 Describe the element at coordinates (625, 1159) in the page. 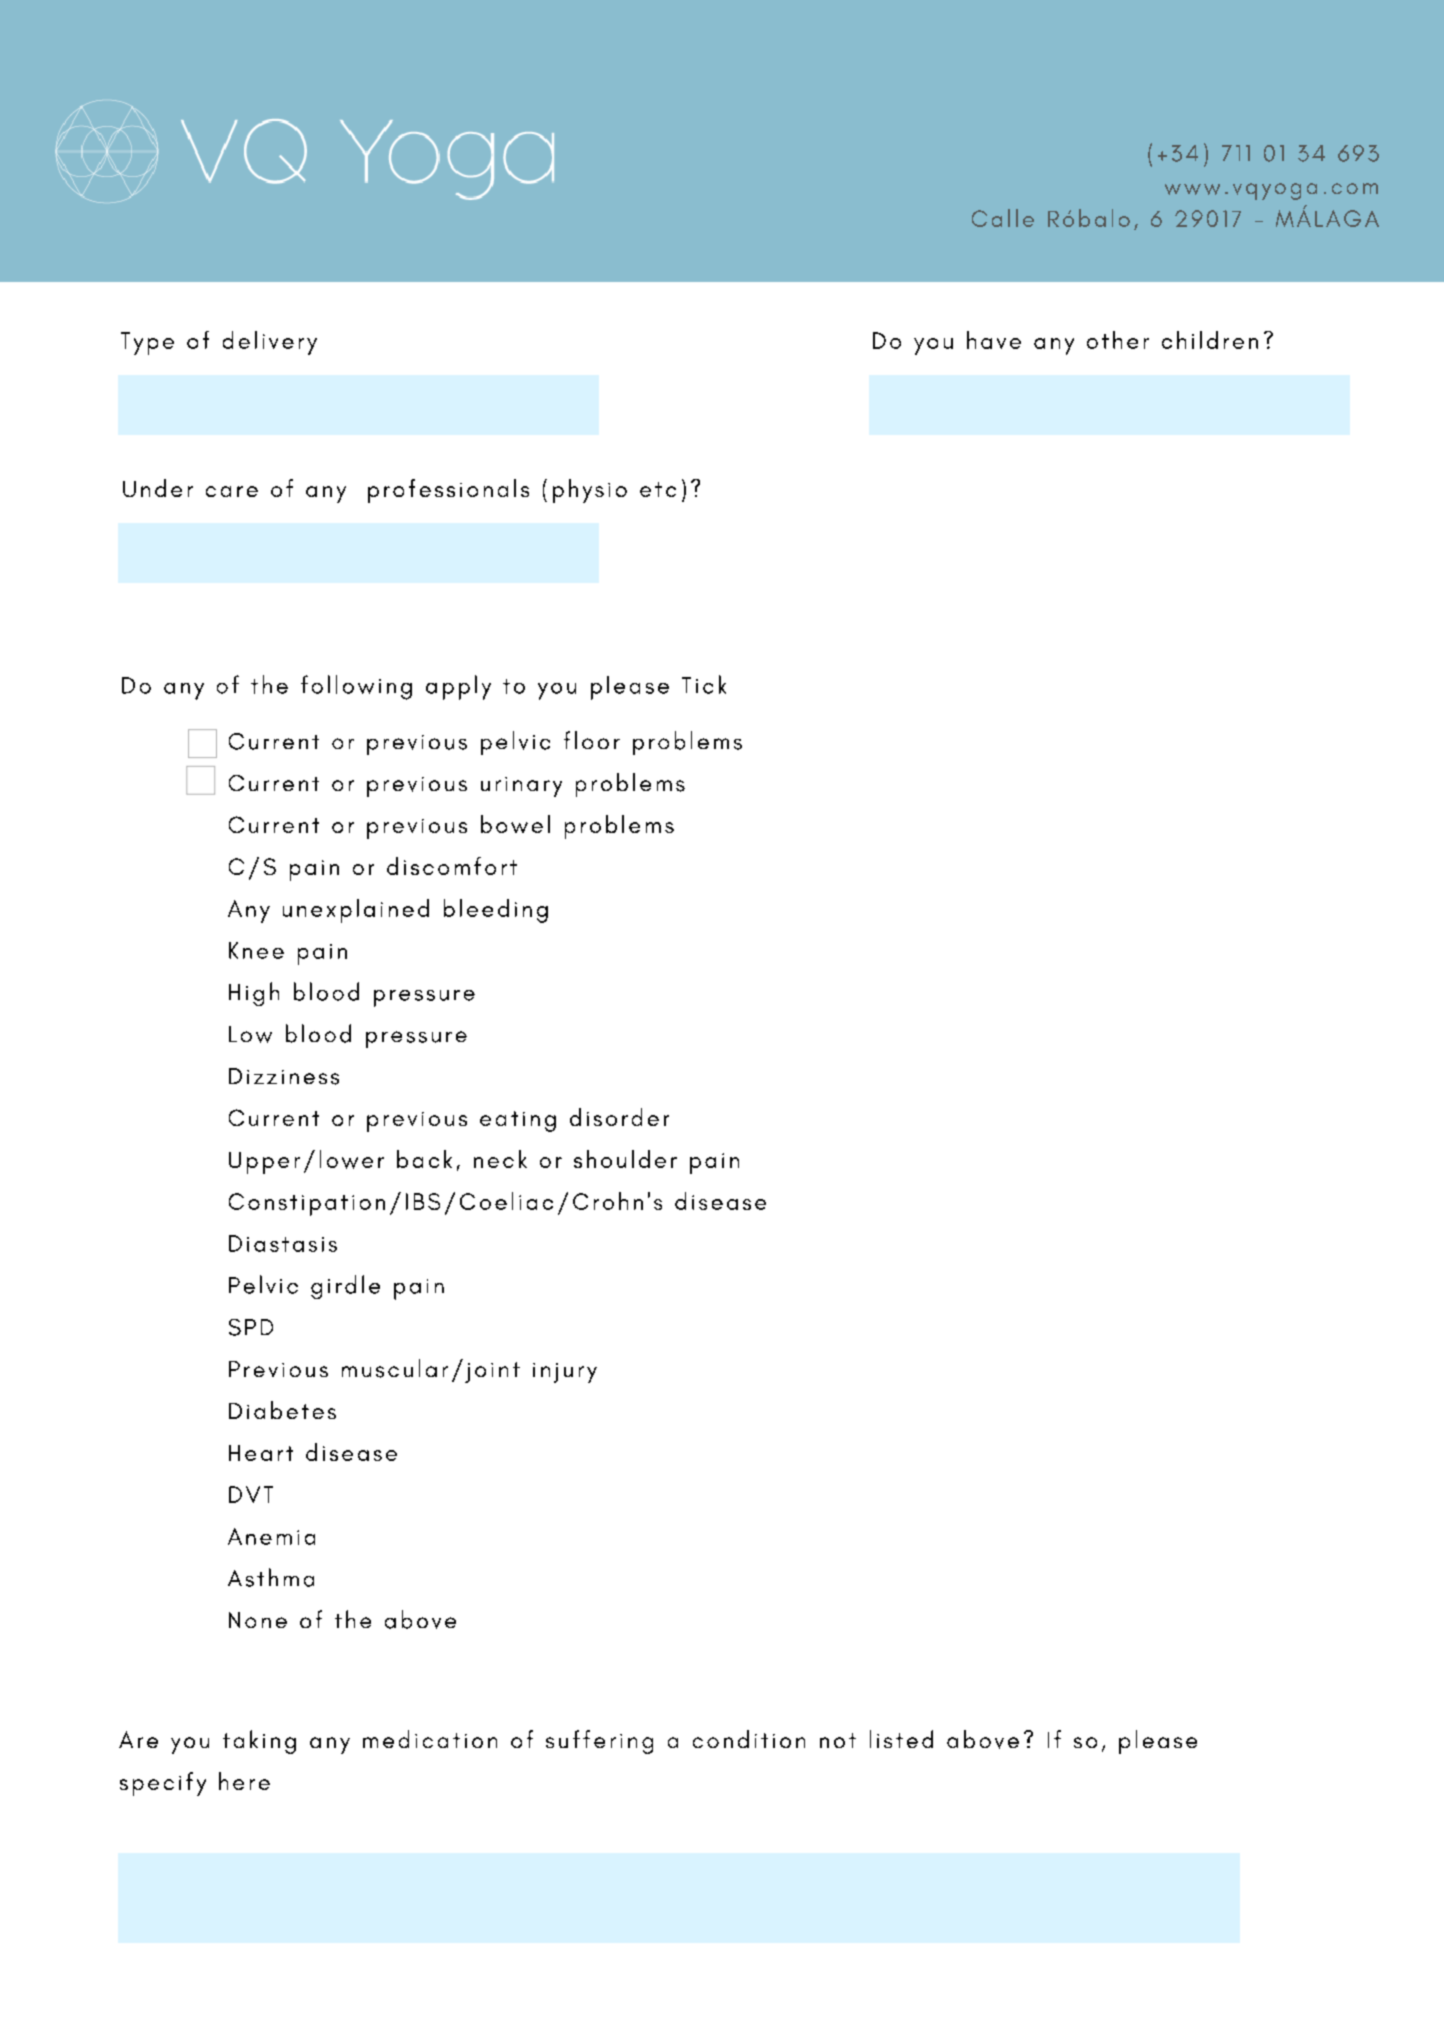

I see `shoulder` at that location.
